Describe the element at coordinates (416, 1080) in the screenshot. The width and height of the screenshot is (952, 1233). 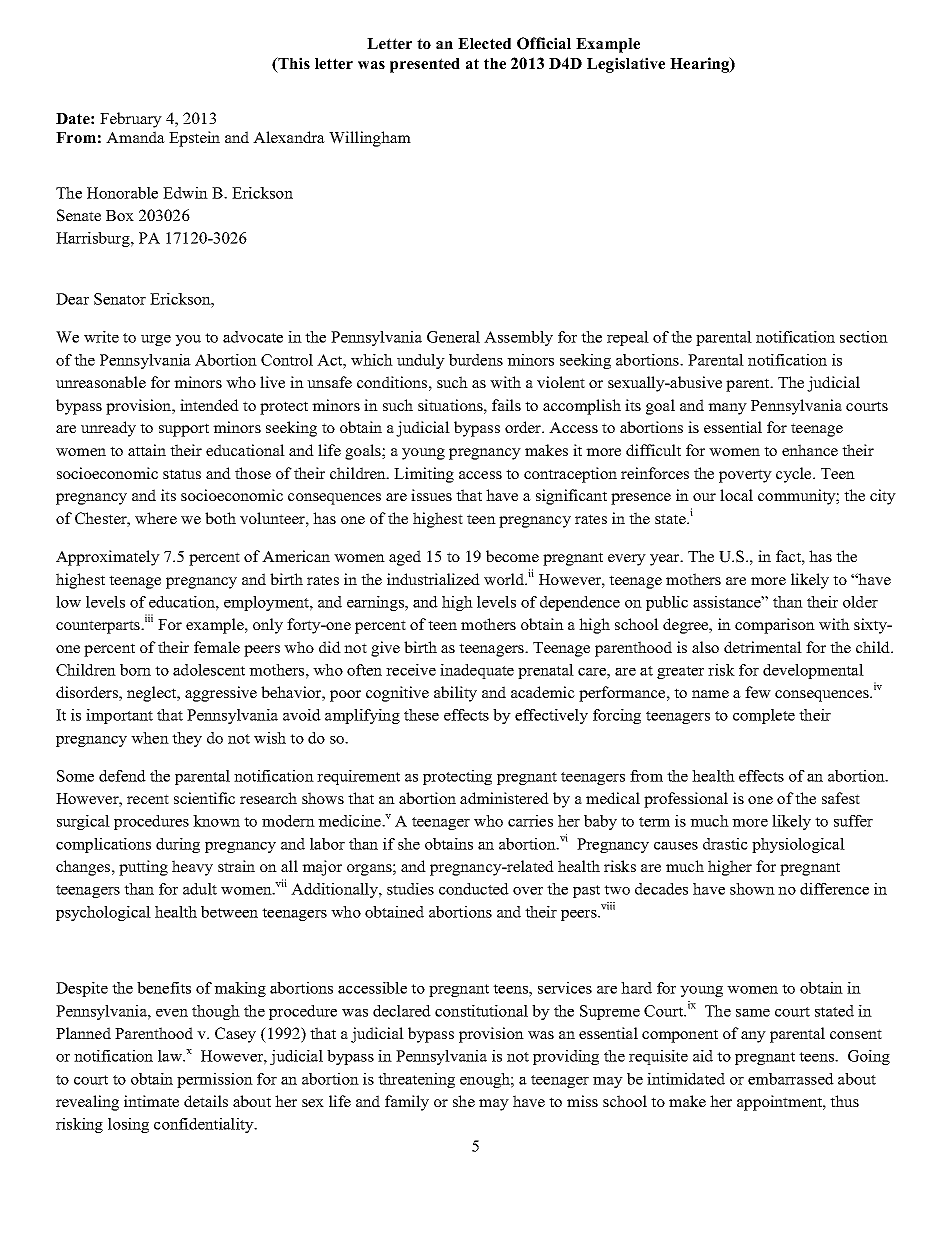
I see `threatening` at that location.
